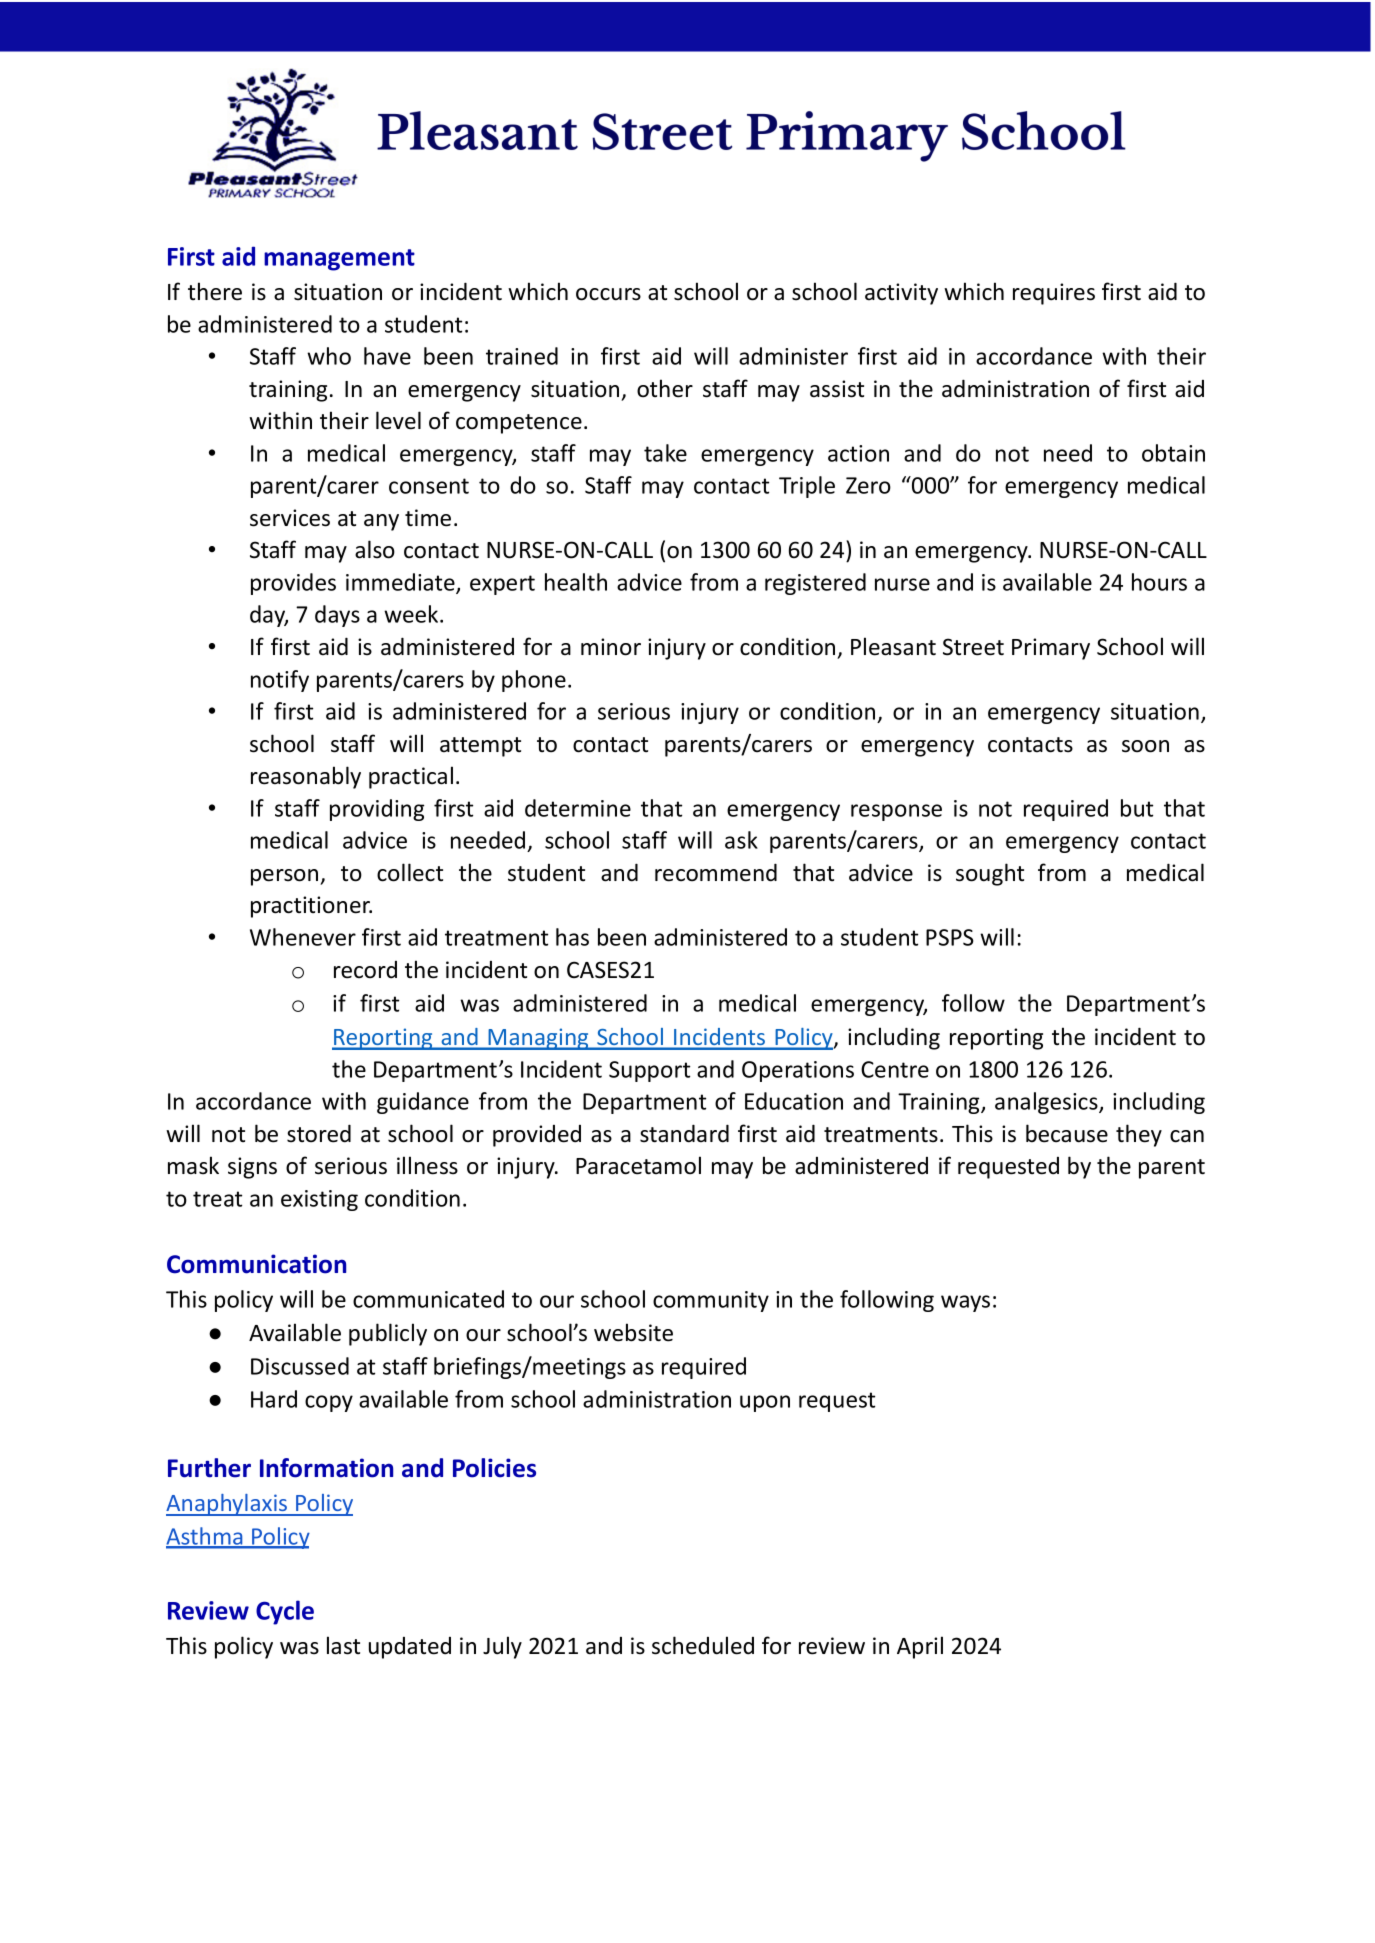 This document has height=1943, width=1375. Describe the element at coordinates (608, 294) in the document. I see `occurs` at that location.
